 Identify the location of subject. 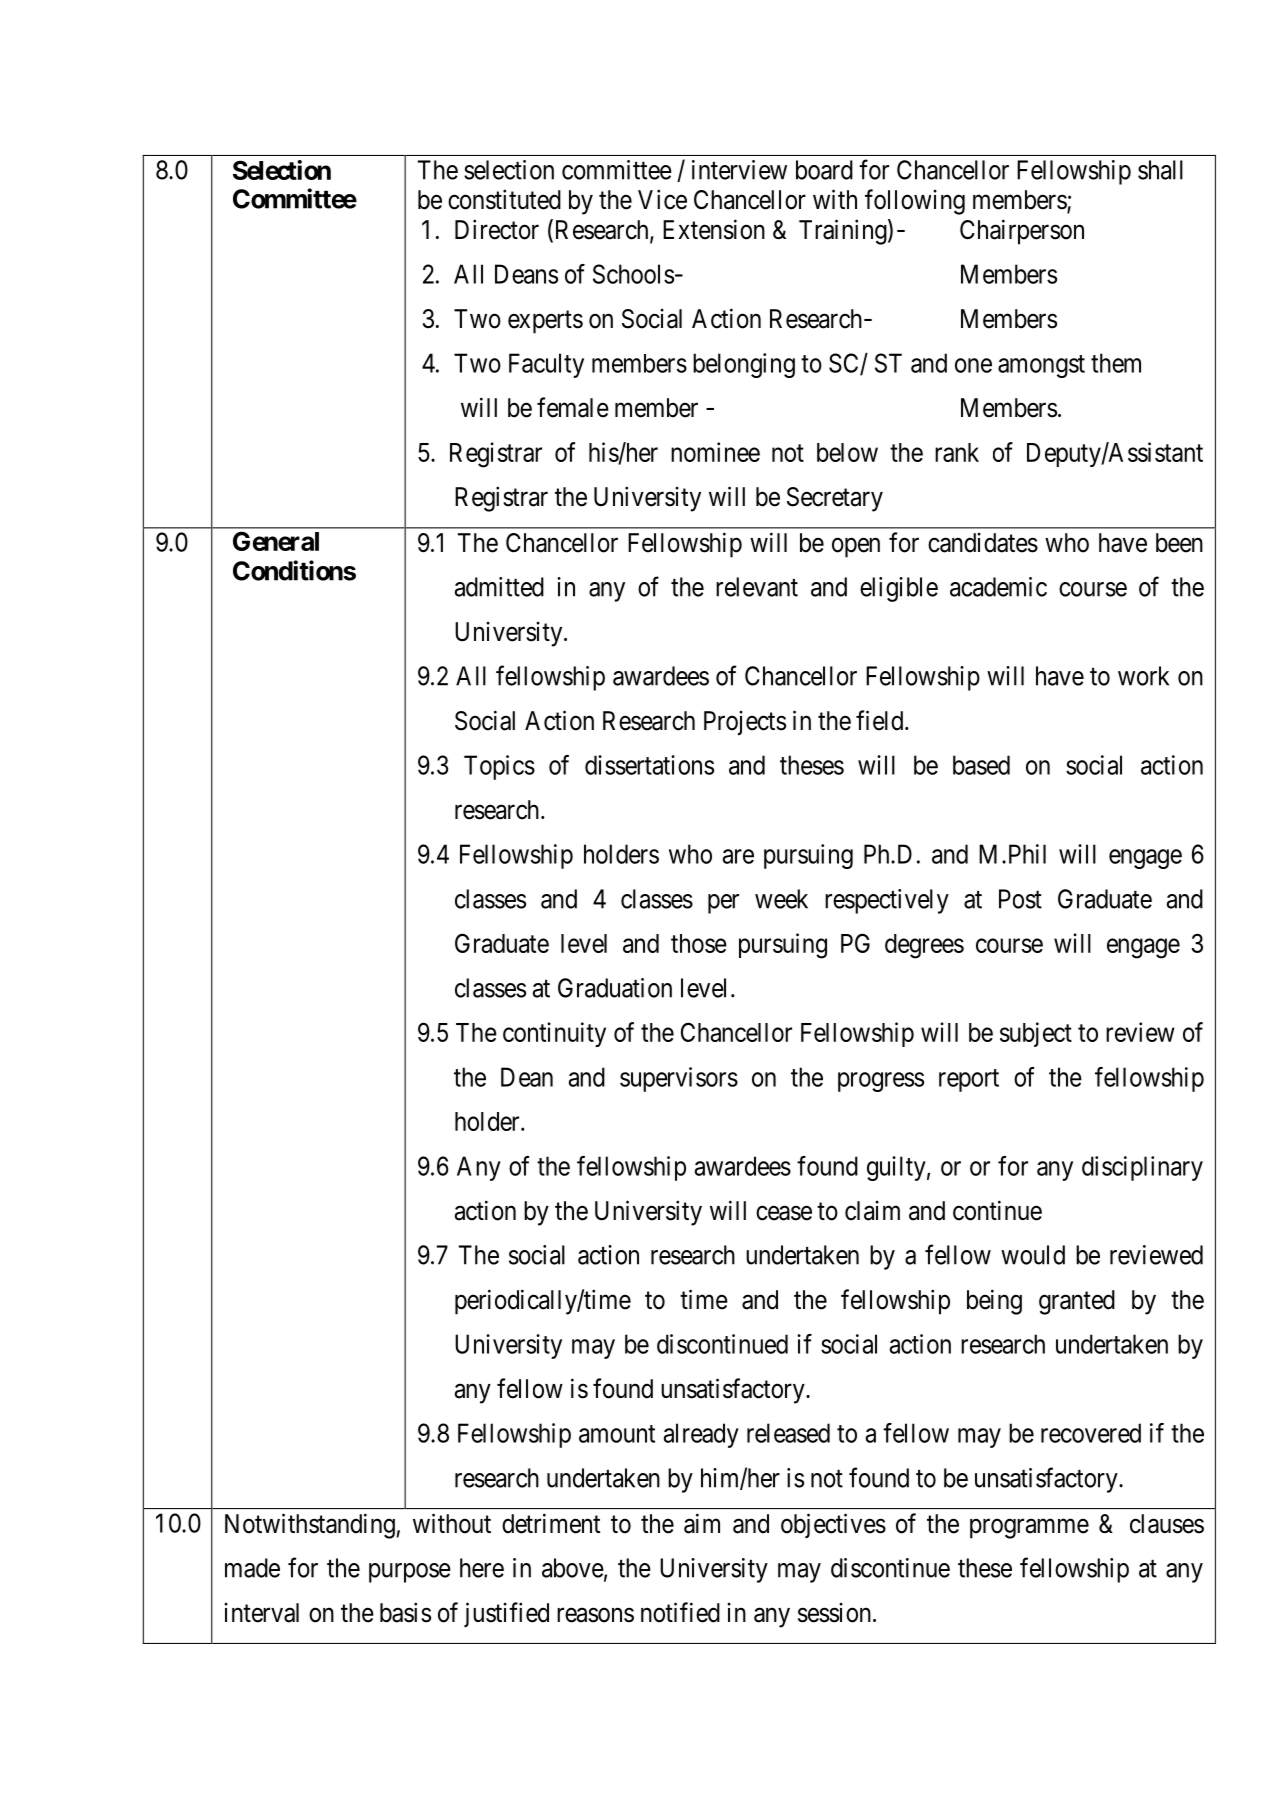
(1036, 1034).
